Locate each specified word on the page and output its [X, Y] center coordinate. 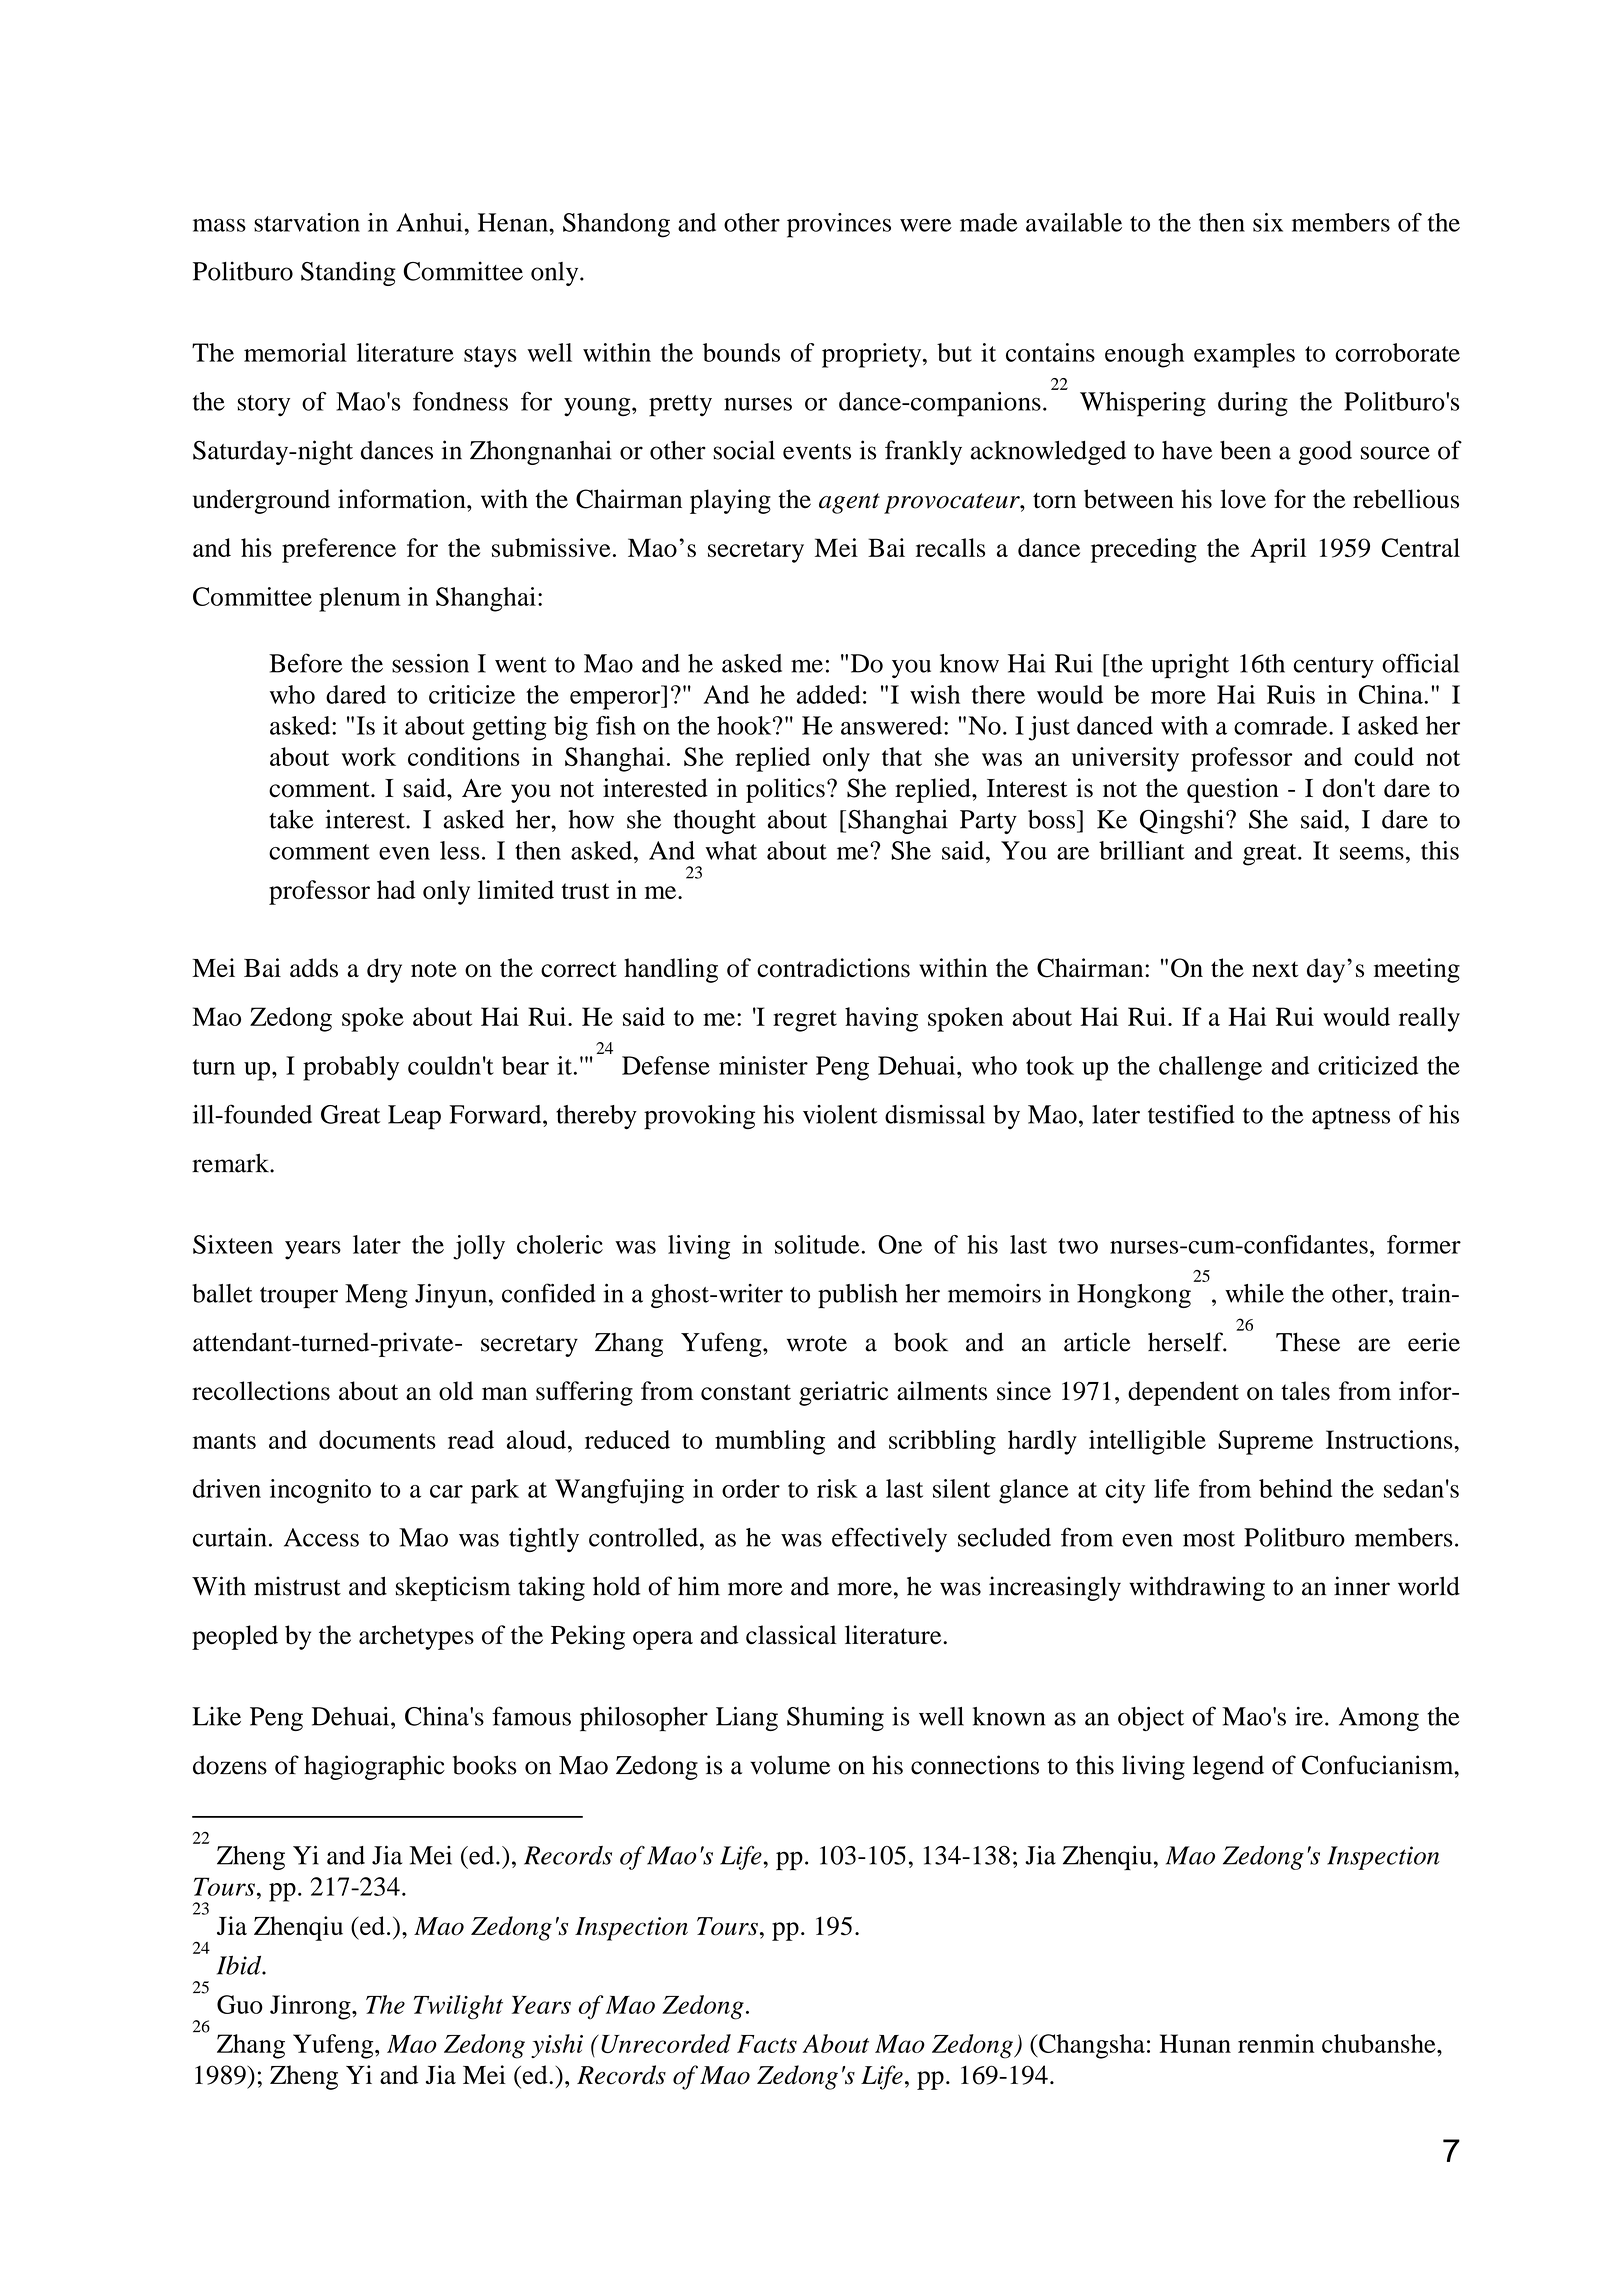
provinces [839, 225]
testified [1191, 1114]
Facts [767, 2044]
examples [1244, 355]
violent [840, 1114]
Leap [414, 1117]
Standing [348, 273]
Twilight [458, 2007]
